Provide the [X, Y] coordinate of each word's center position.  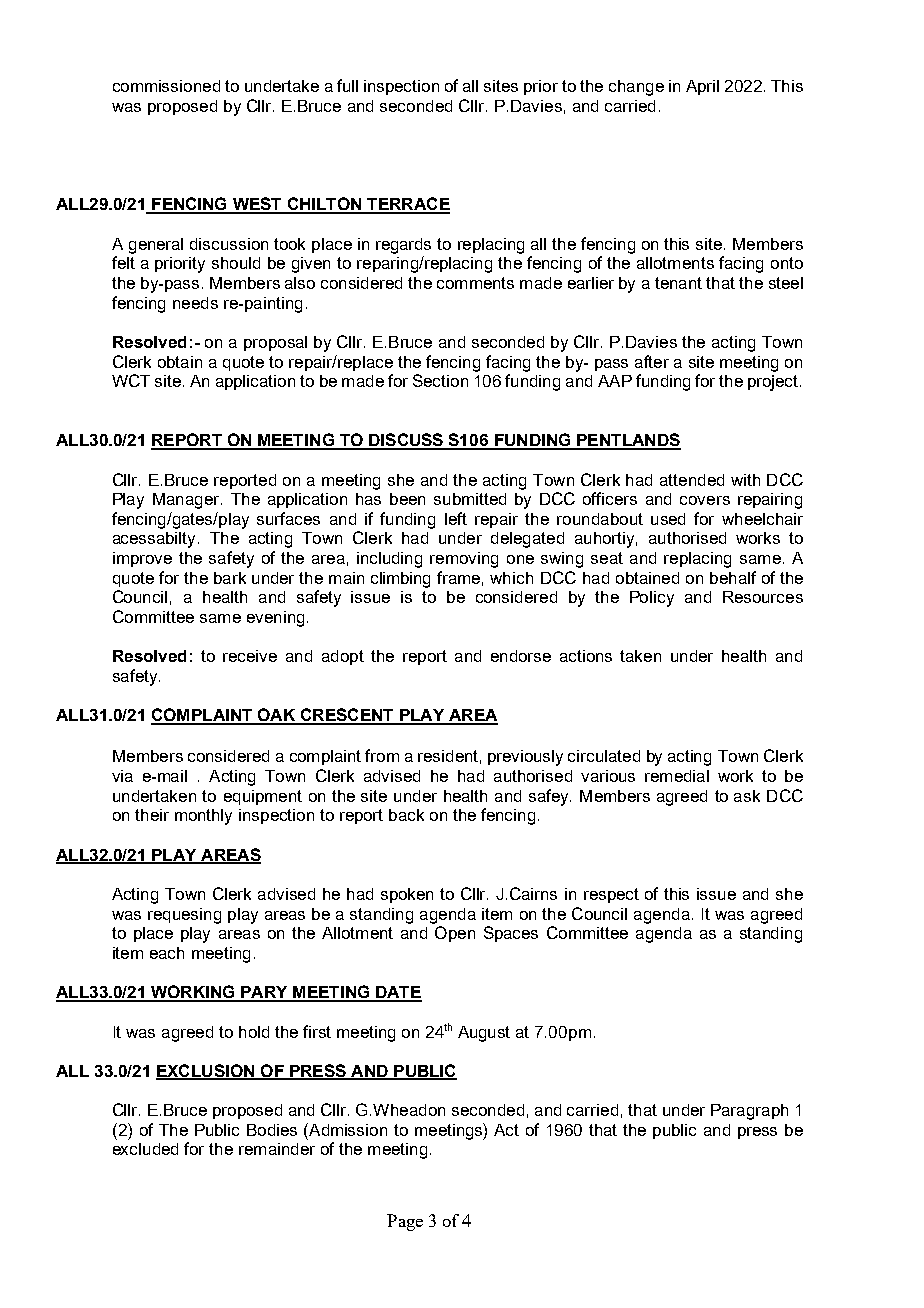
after [652, 361]
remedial [677, 776]
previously [525, 758]
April [702, 87]
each [167, 953]
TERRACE [407, 205]
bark [230, 578]
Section [440, 380]
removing [464, 560]
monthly [203, 817]
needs [195, 303]
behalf [733, 577]
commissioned [166, 86]
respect [611, 895]
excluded [145, 1149]
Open [455, 934]
